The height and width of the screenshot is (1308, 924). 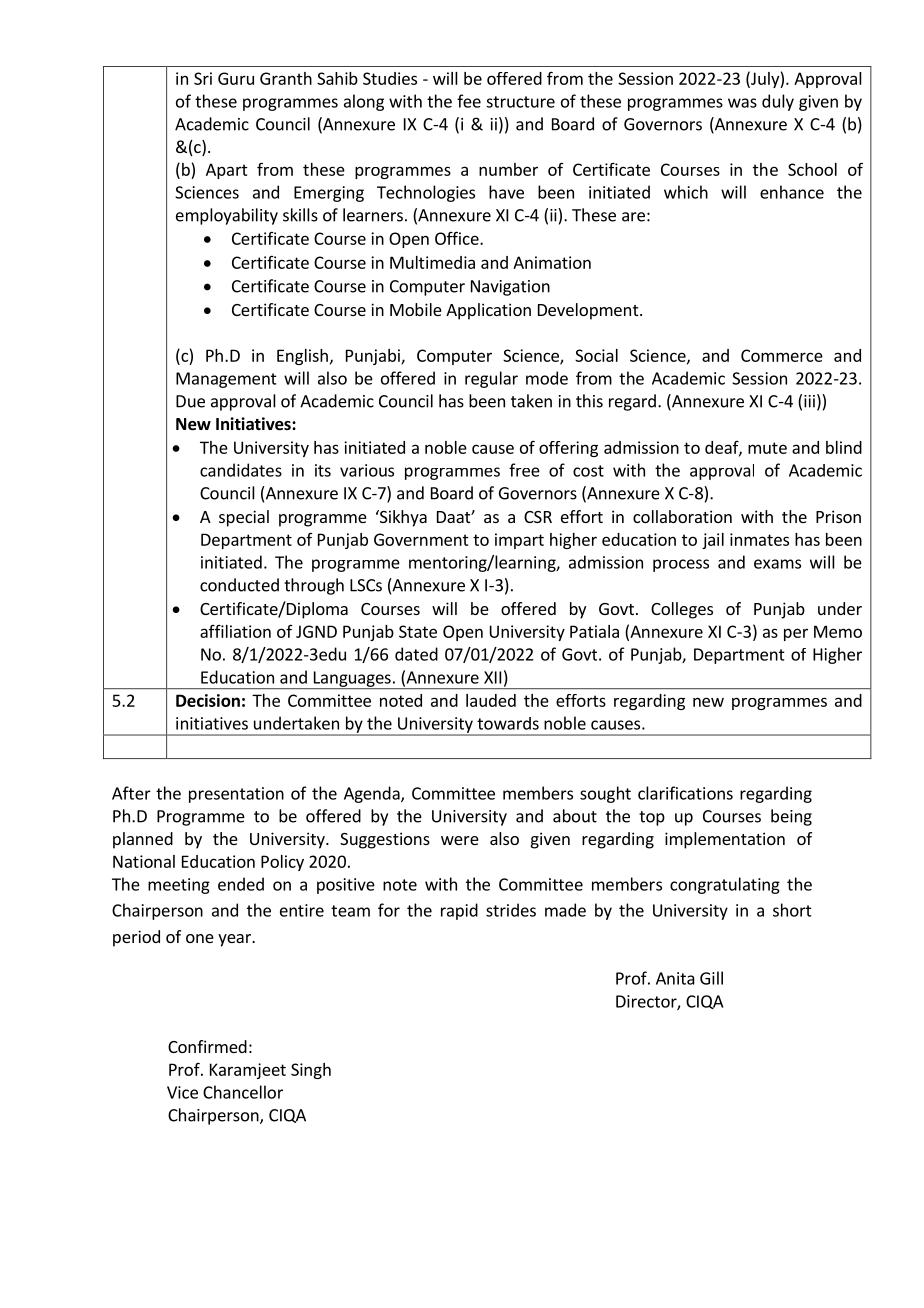 I want to click on conducted, so click(x=239, y=585).
